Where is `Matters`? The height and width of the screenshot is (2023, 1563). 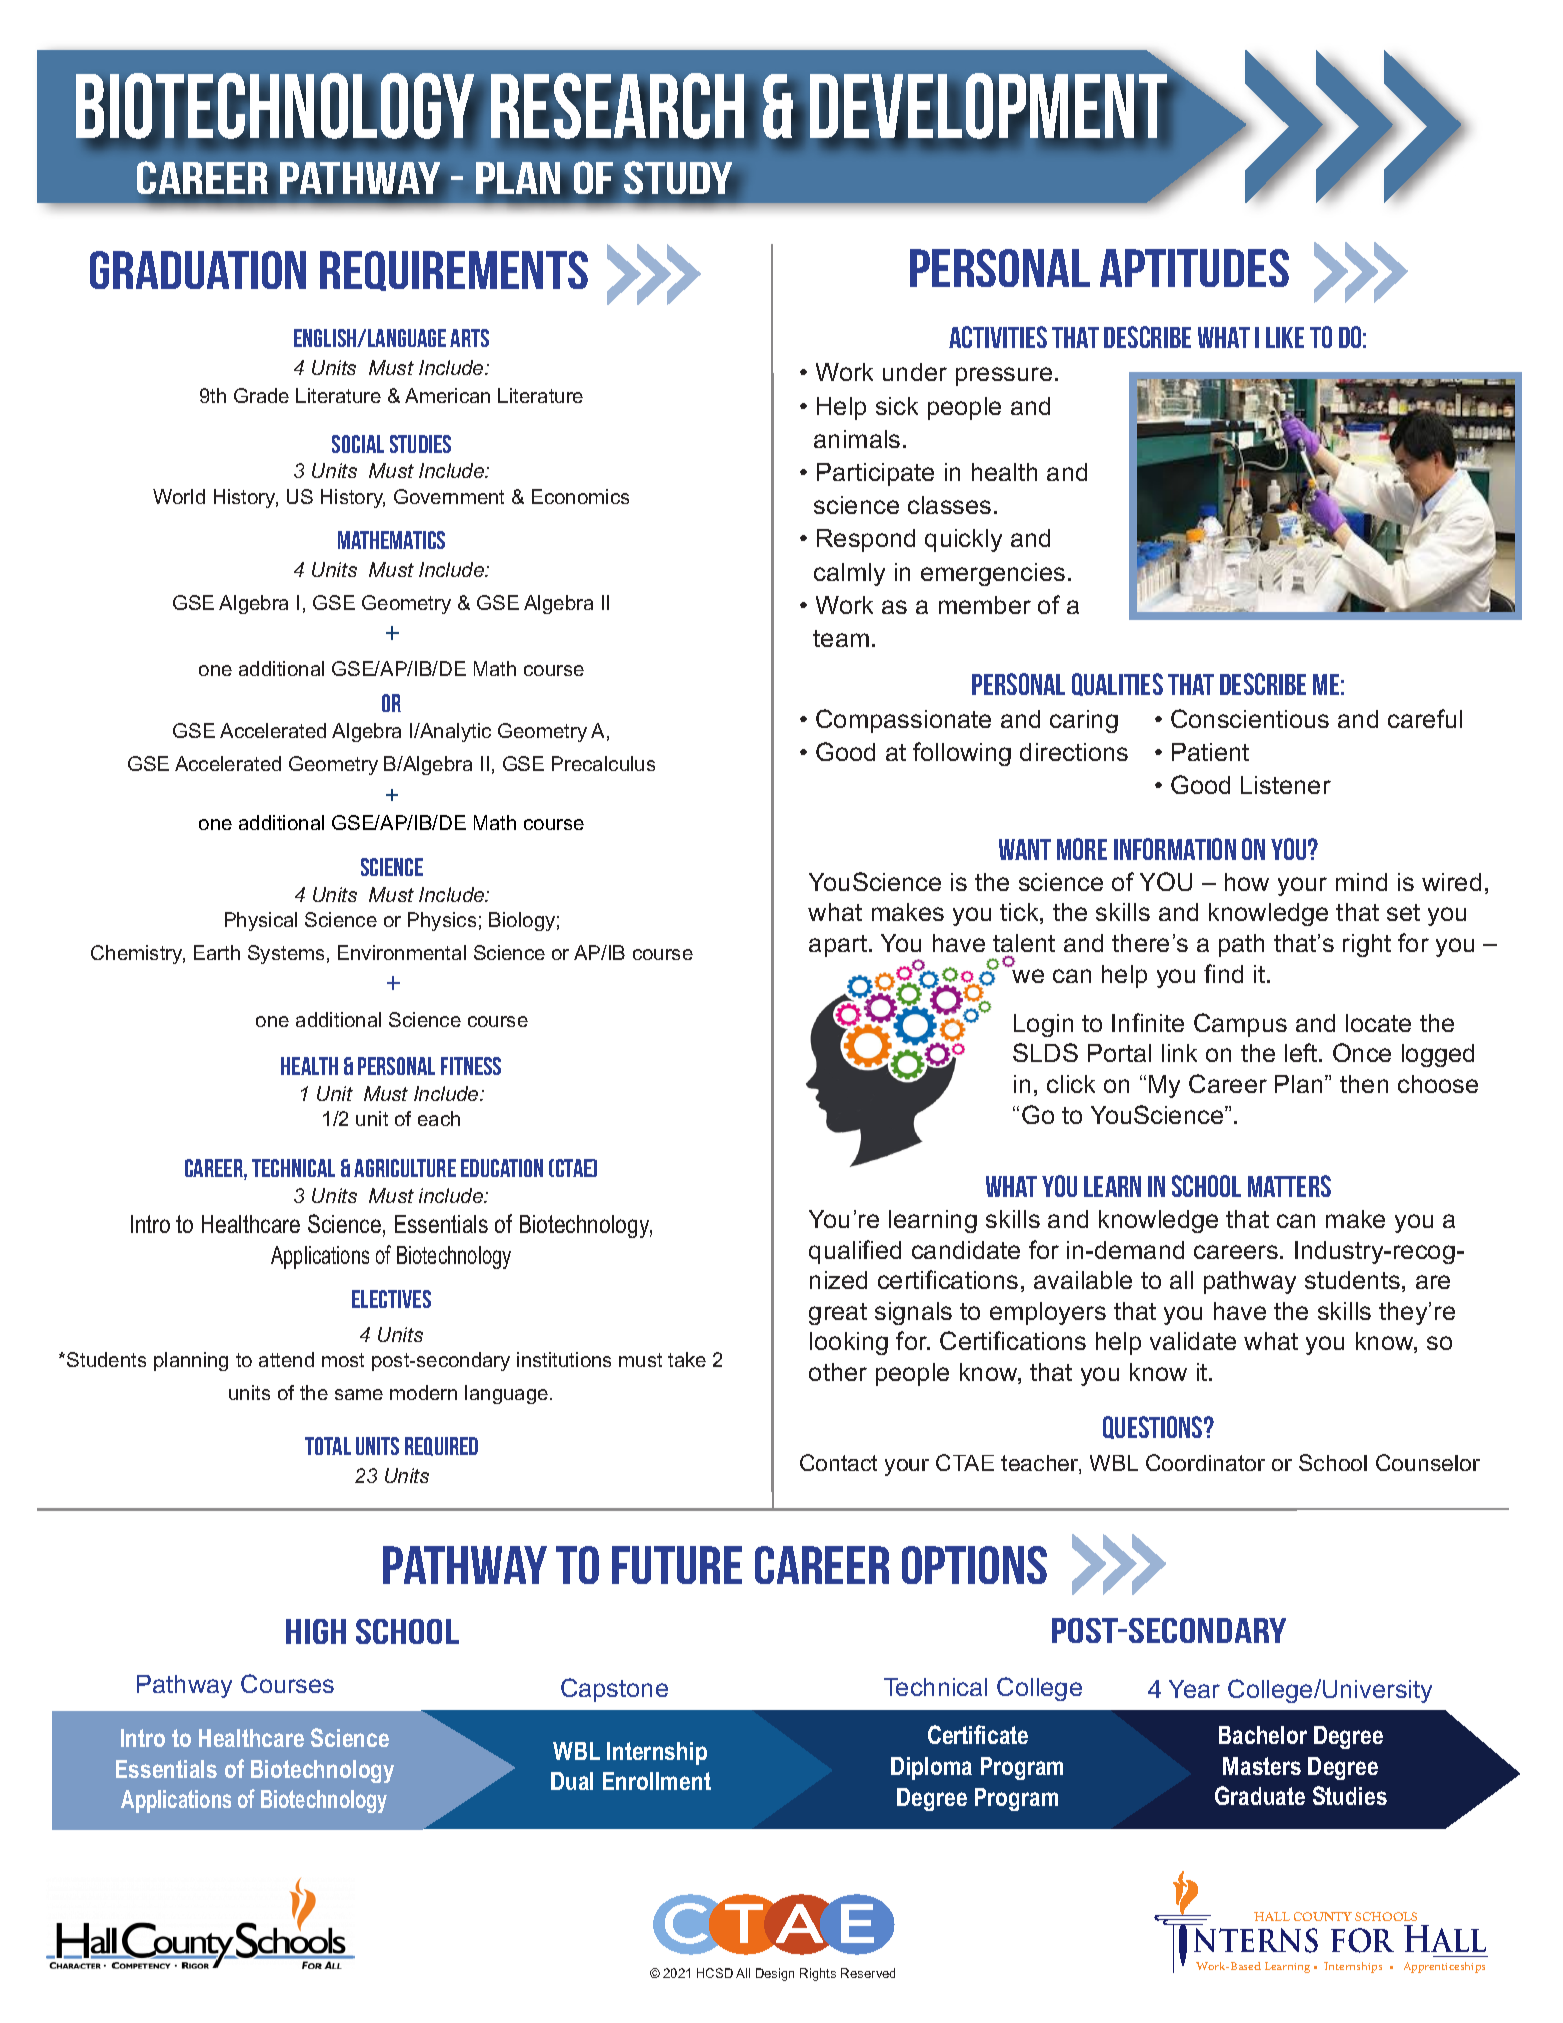 Matters is located at coordinates (1289, 1186).
